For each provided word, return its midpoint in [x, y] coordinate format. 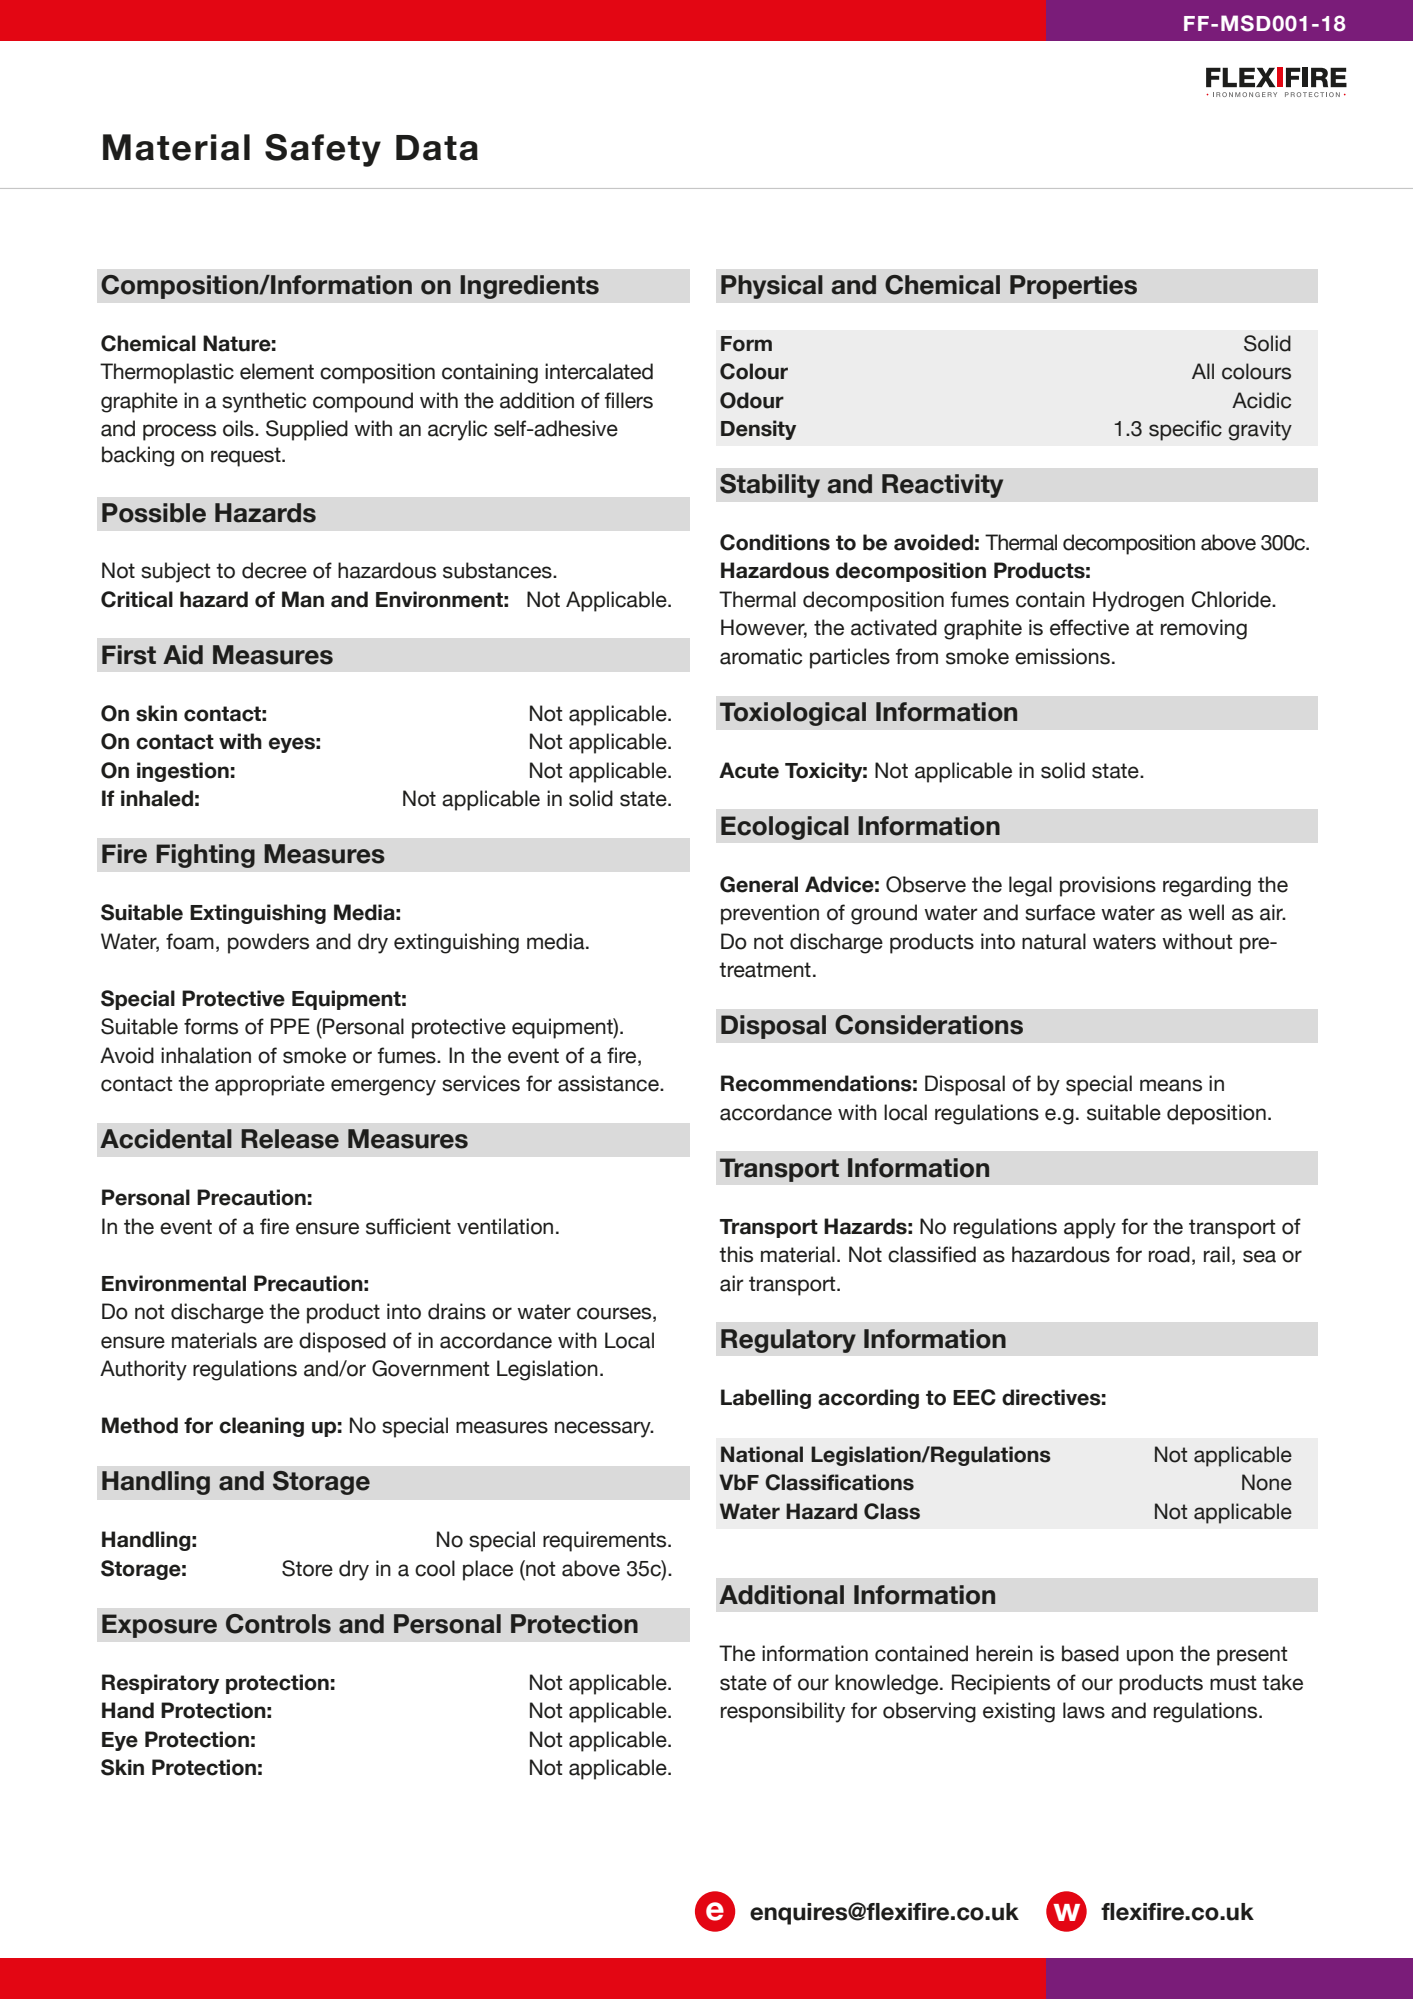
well [1206, 912]
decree [274, 570]
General [759, 884]
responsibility [783, 1712]
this [736, 1254]
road [1169, 1254]
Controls [278, 1624]
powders [268, 943]
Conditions [775, 542]
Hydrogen [1138, 601]
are [278, 1342]
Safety [323, 150]
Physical [772, 287]
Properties [1073, 287]
